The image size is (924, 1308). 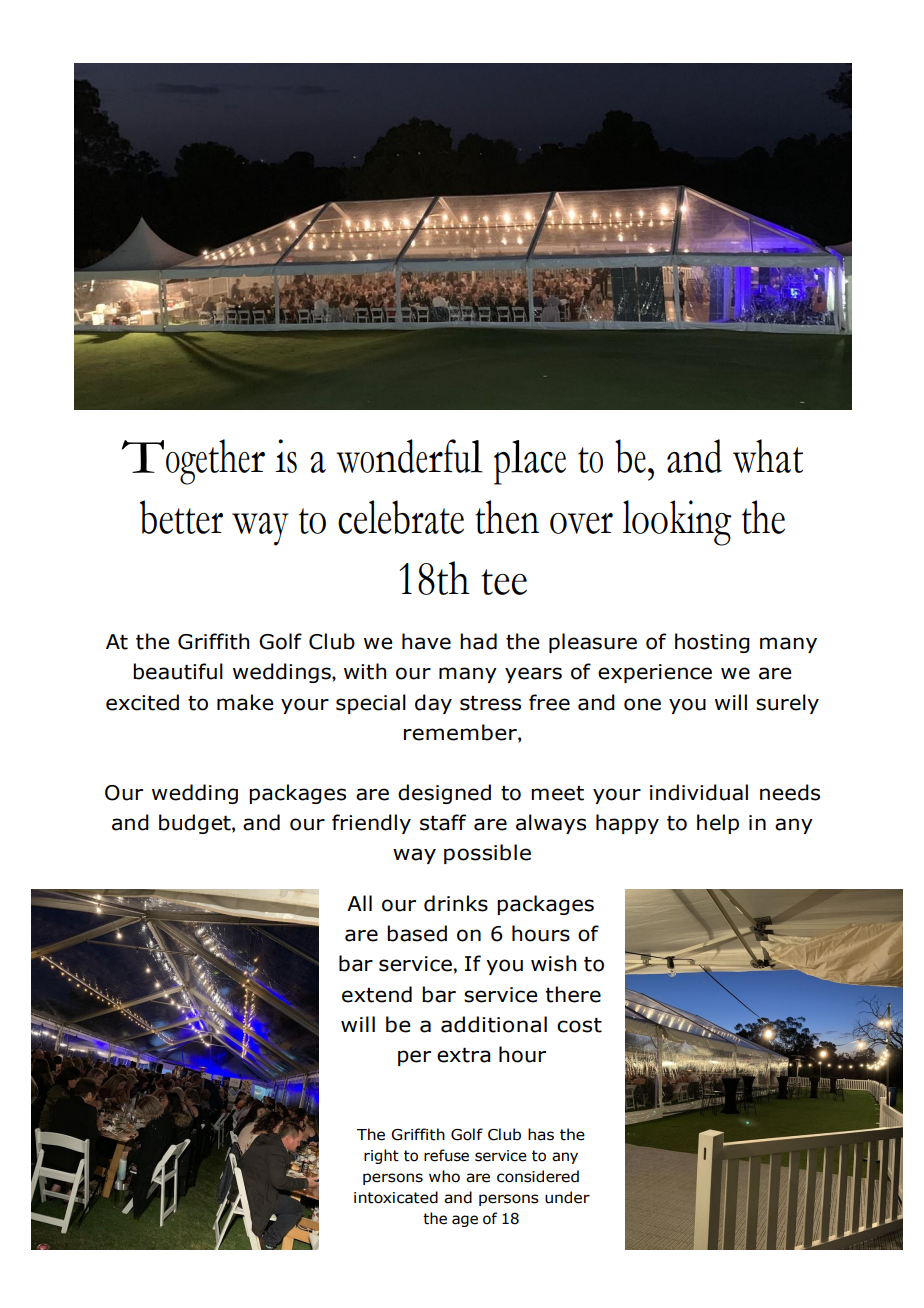 What do you see at coordinates (553, 963) in the screenshot?
I see `wish` at bounding box center [553, 963].
